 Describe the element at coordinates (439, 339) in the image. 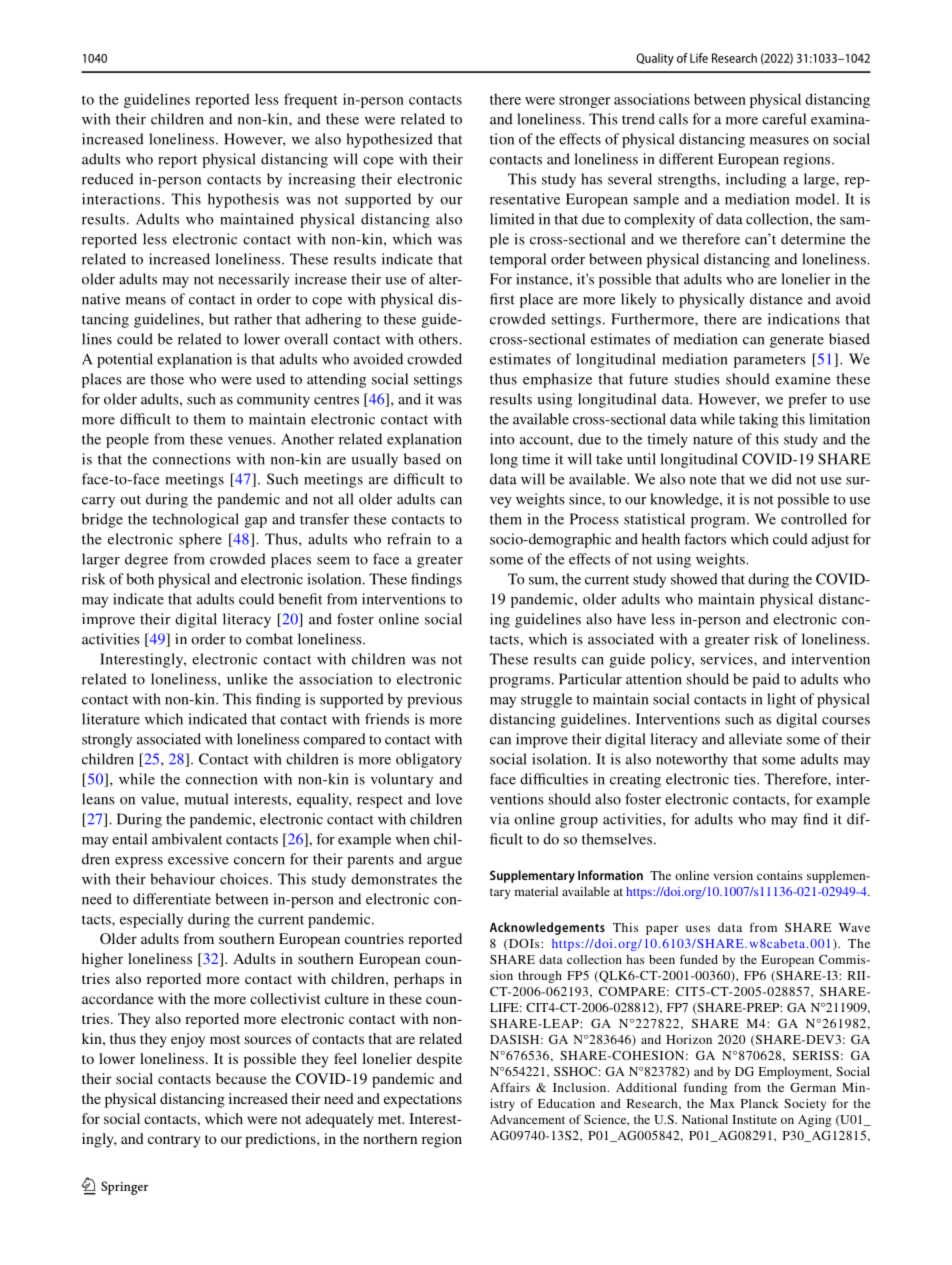

I see `others` at that location.
